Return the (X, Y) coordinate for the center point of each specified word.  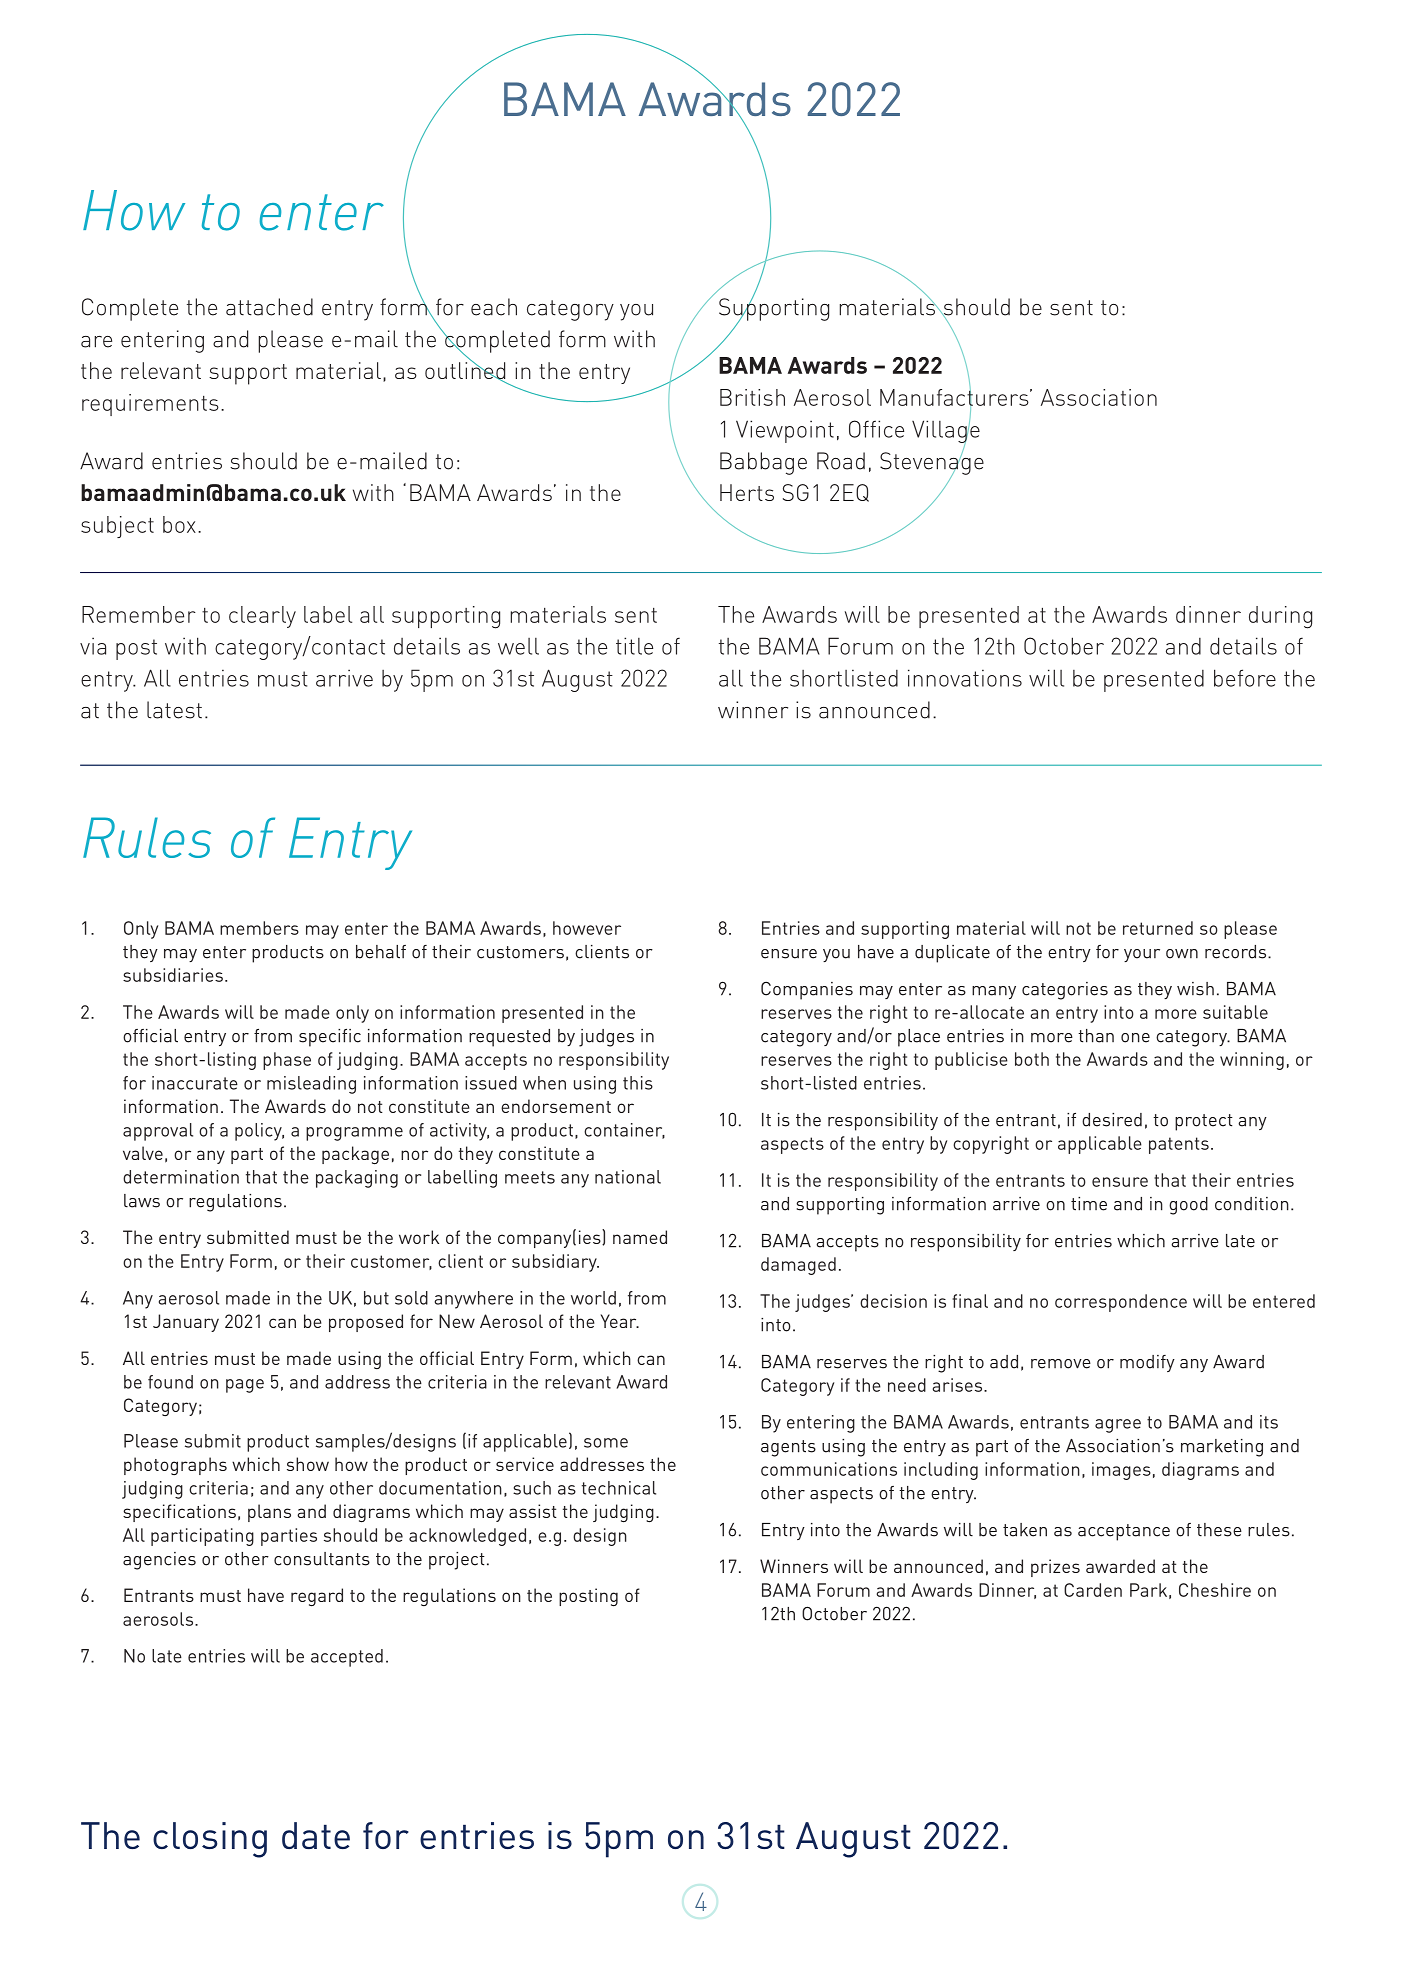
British (752, 397)
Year (620, 1321)
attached (269, 307)
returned (1158, 928)
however (587, 928)
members (259, 928)
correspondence (1121, 1303)
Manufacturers (955, 397)
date (316, 1835)
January (186, 1323)
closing (210, 1840)
